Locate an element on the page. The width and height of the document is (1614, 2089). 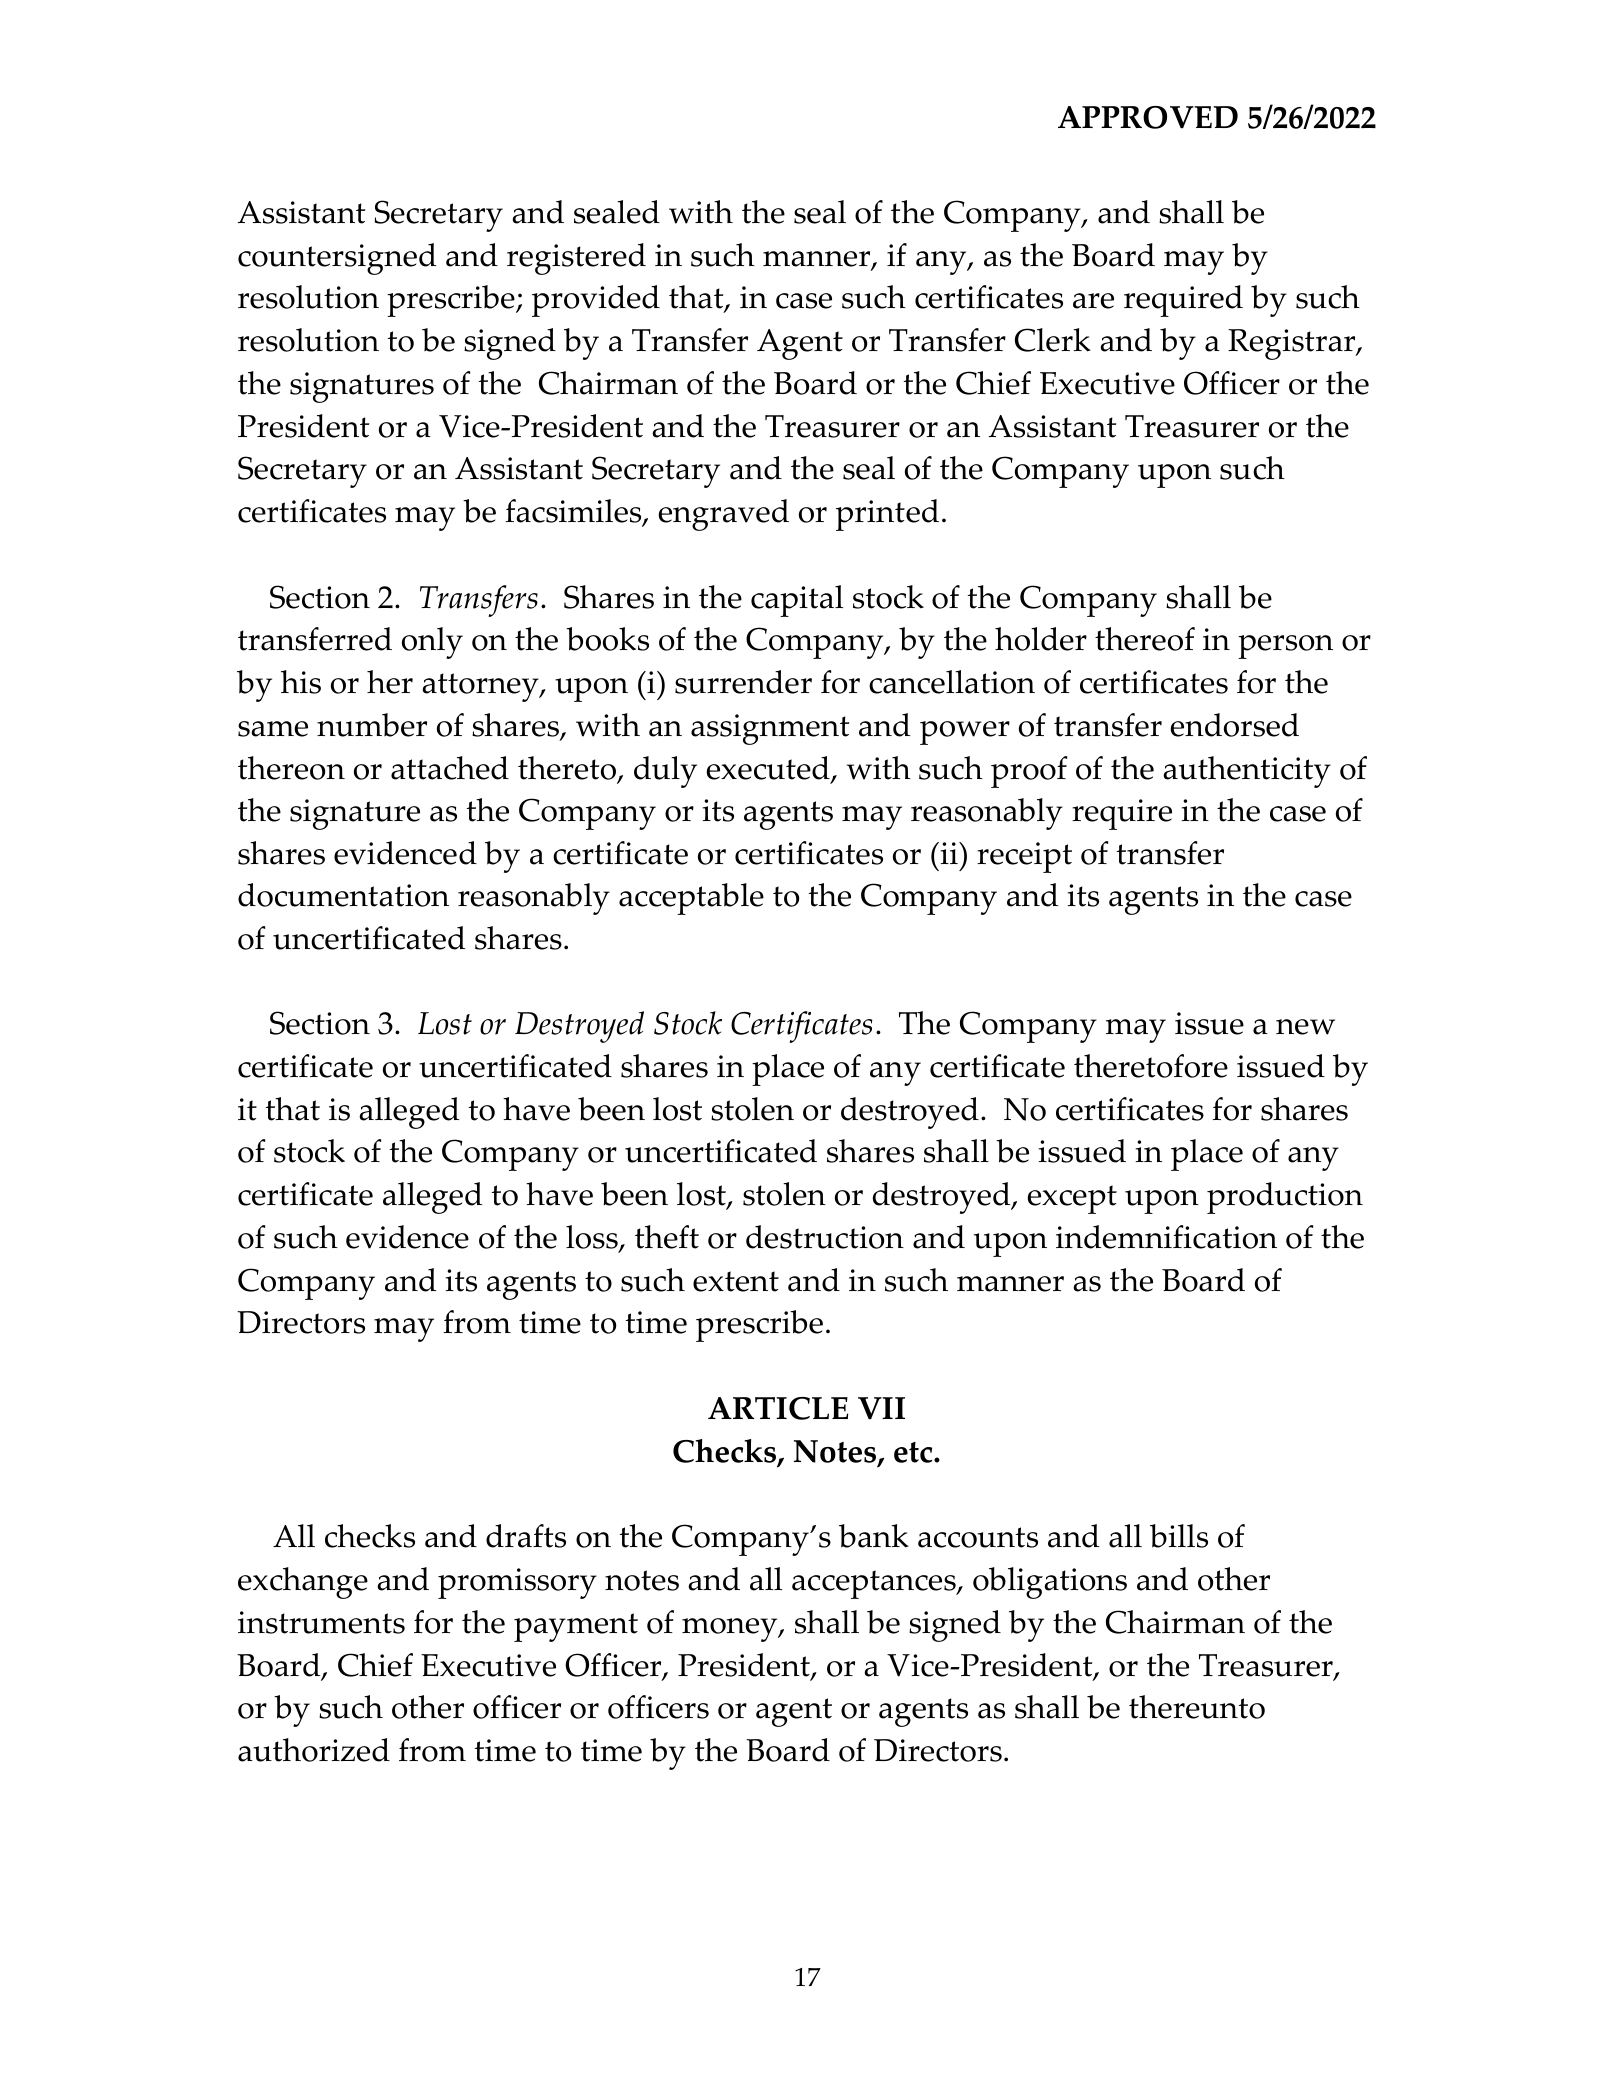
registered is located at coordinates (576, 259).
